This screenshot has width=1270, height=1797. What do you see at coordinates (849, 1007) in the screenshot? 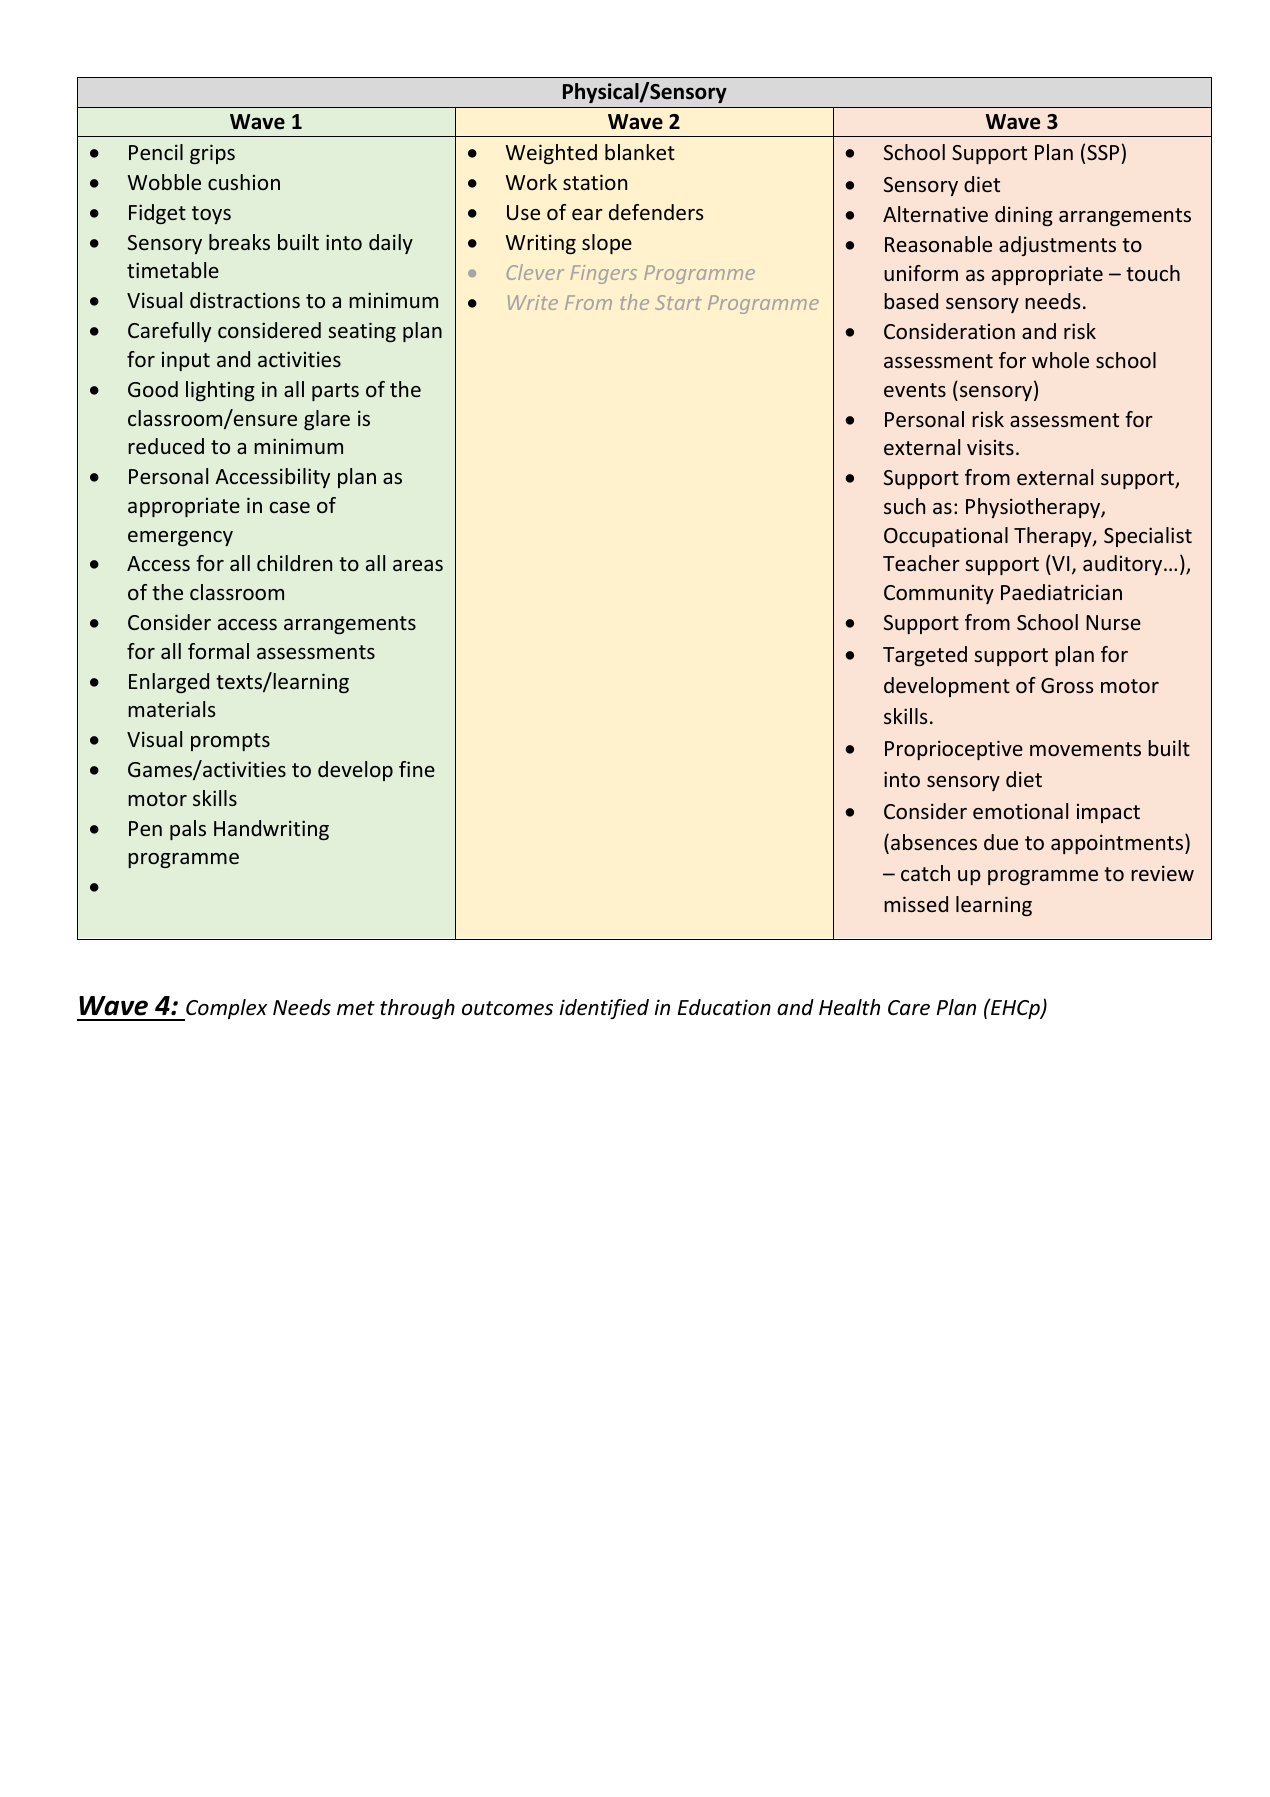
I see `Health` at bounding box center [849, 1007].
